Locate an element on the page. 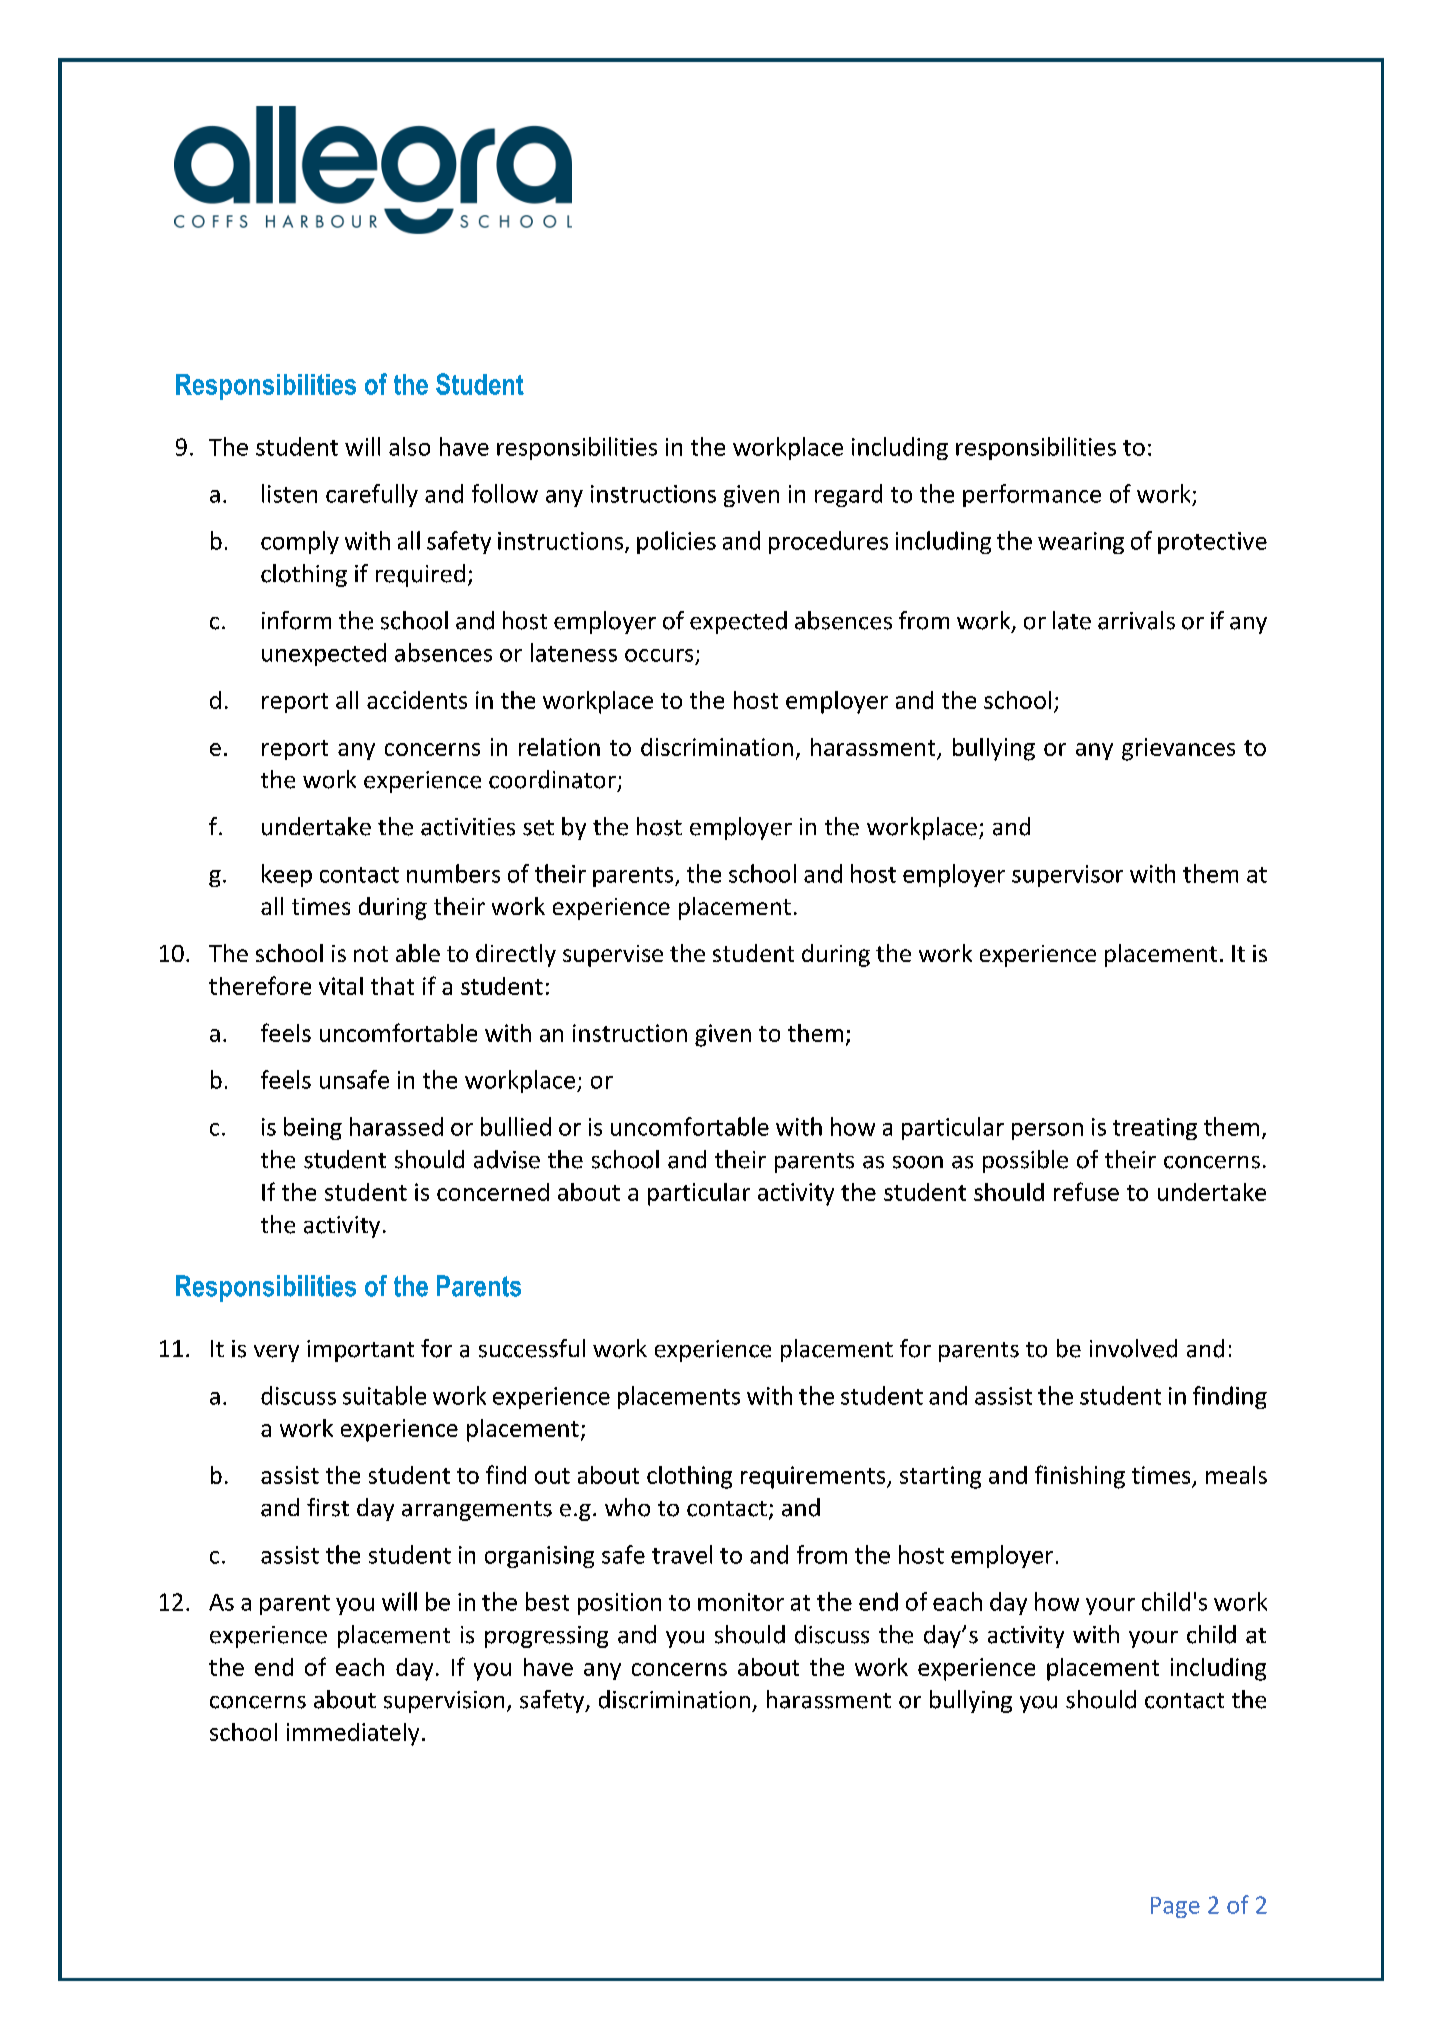  carefully is located at coordinates (372, 495).
